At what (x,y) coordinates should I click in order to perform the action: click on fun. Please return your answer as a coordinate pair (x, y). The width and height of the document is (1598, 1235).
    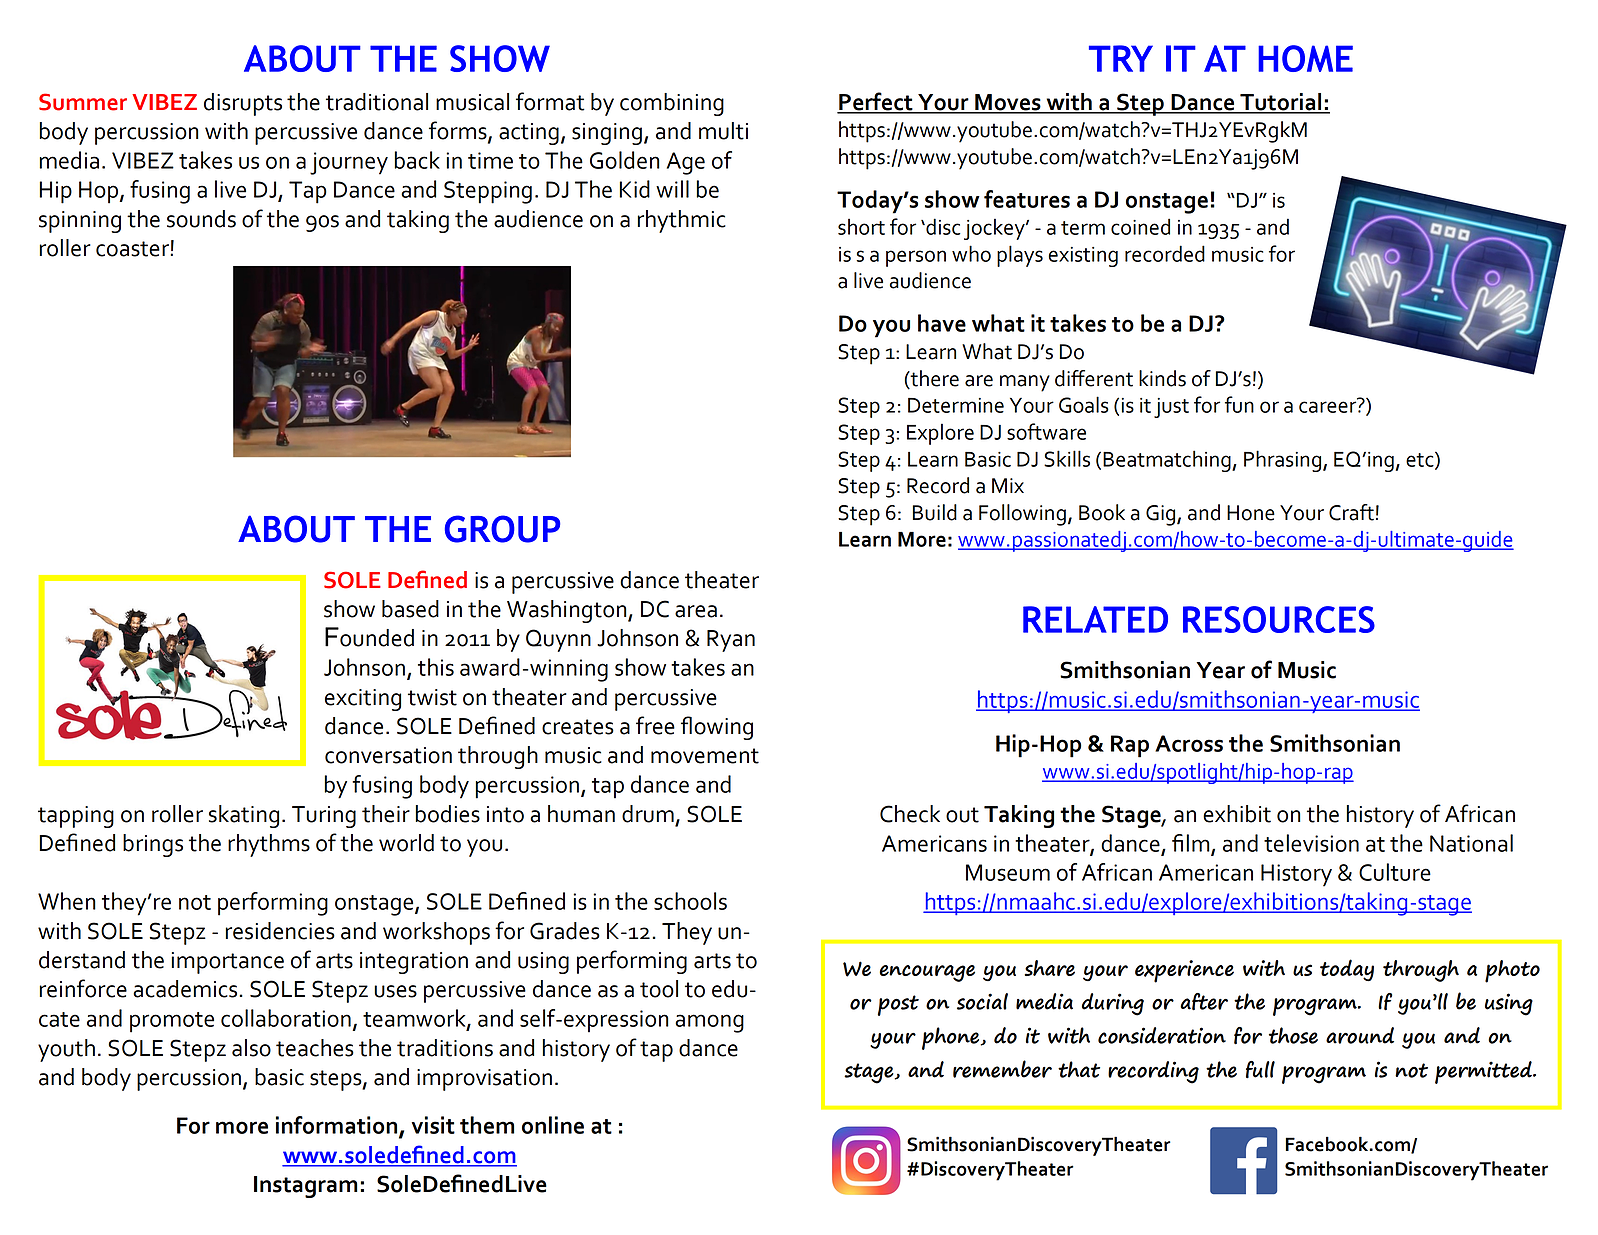
    Looking at the image, I should click on (1239, 404).
